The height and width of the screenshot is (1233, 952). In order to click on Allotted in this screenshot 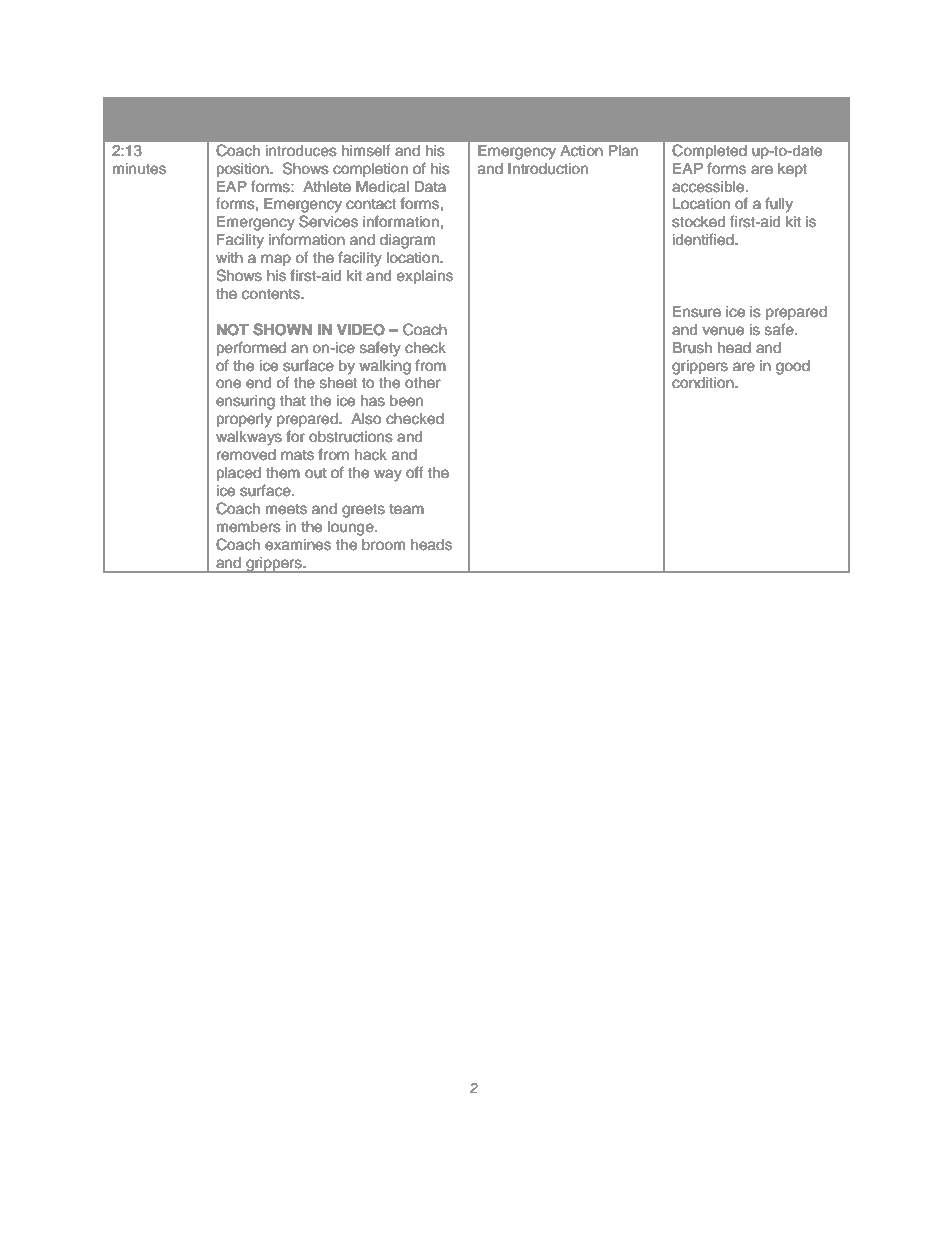, I will do `click(155, 128)`.
